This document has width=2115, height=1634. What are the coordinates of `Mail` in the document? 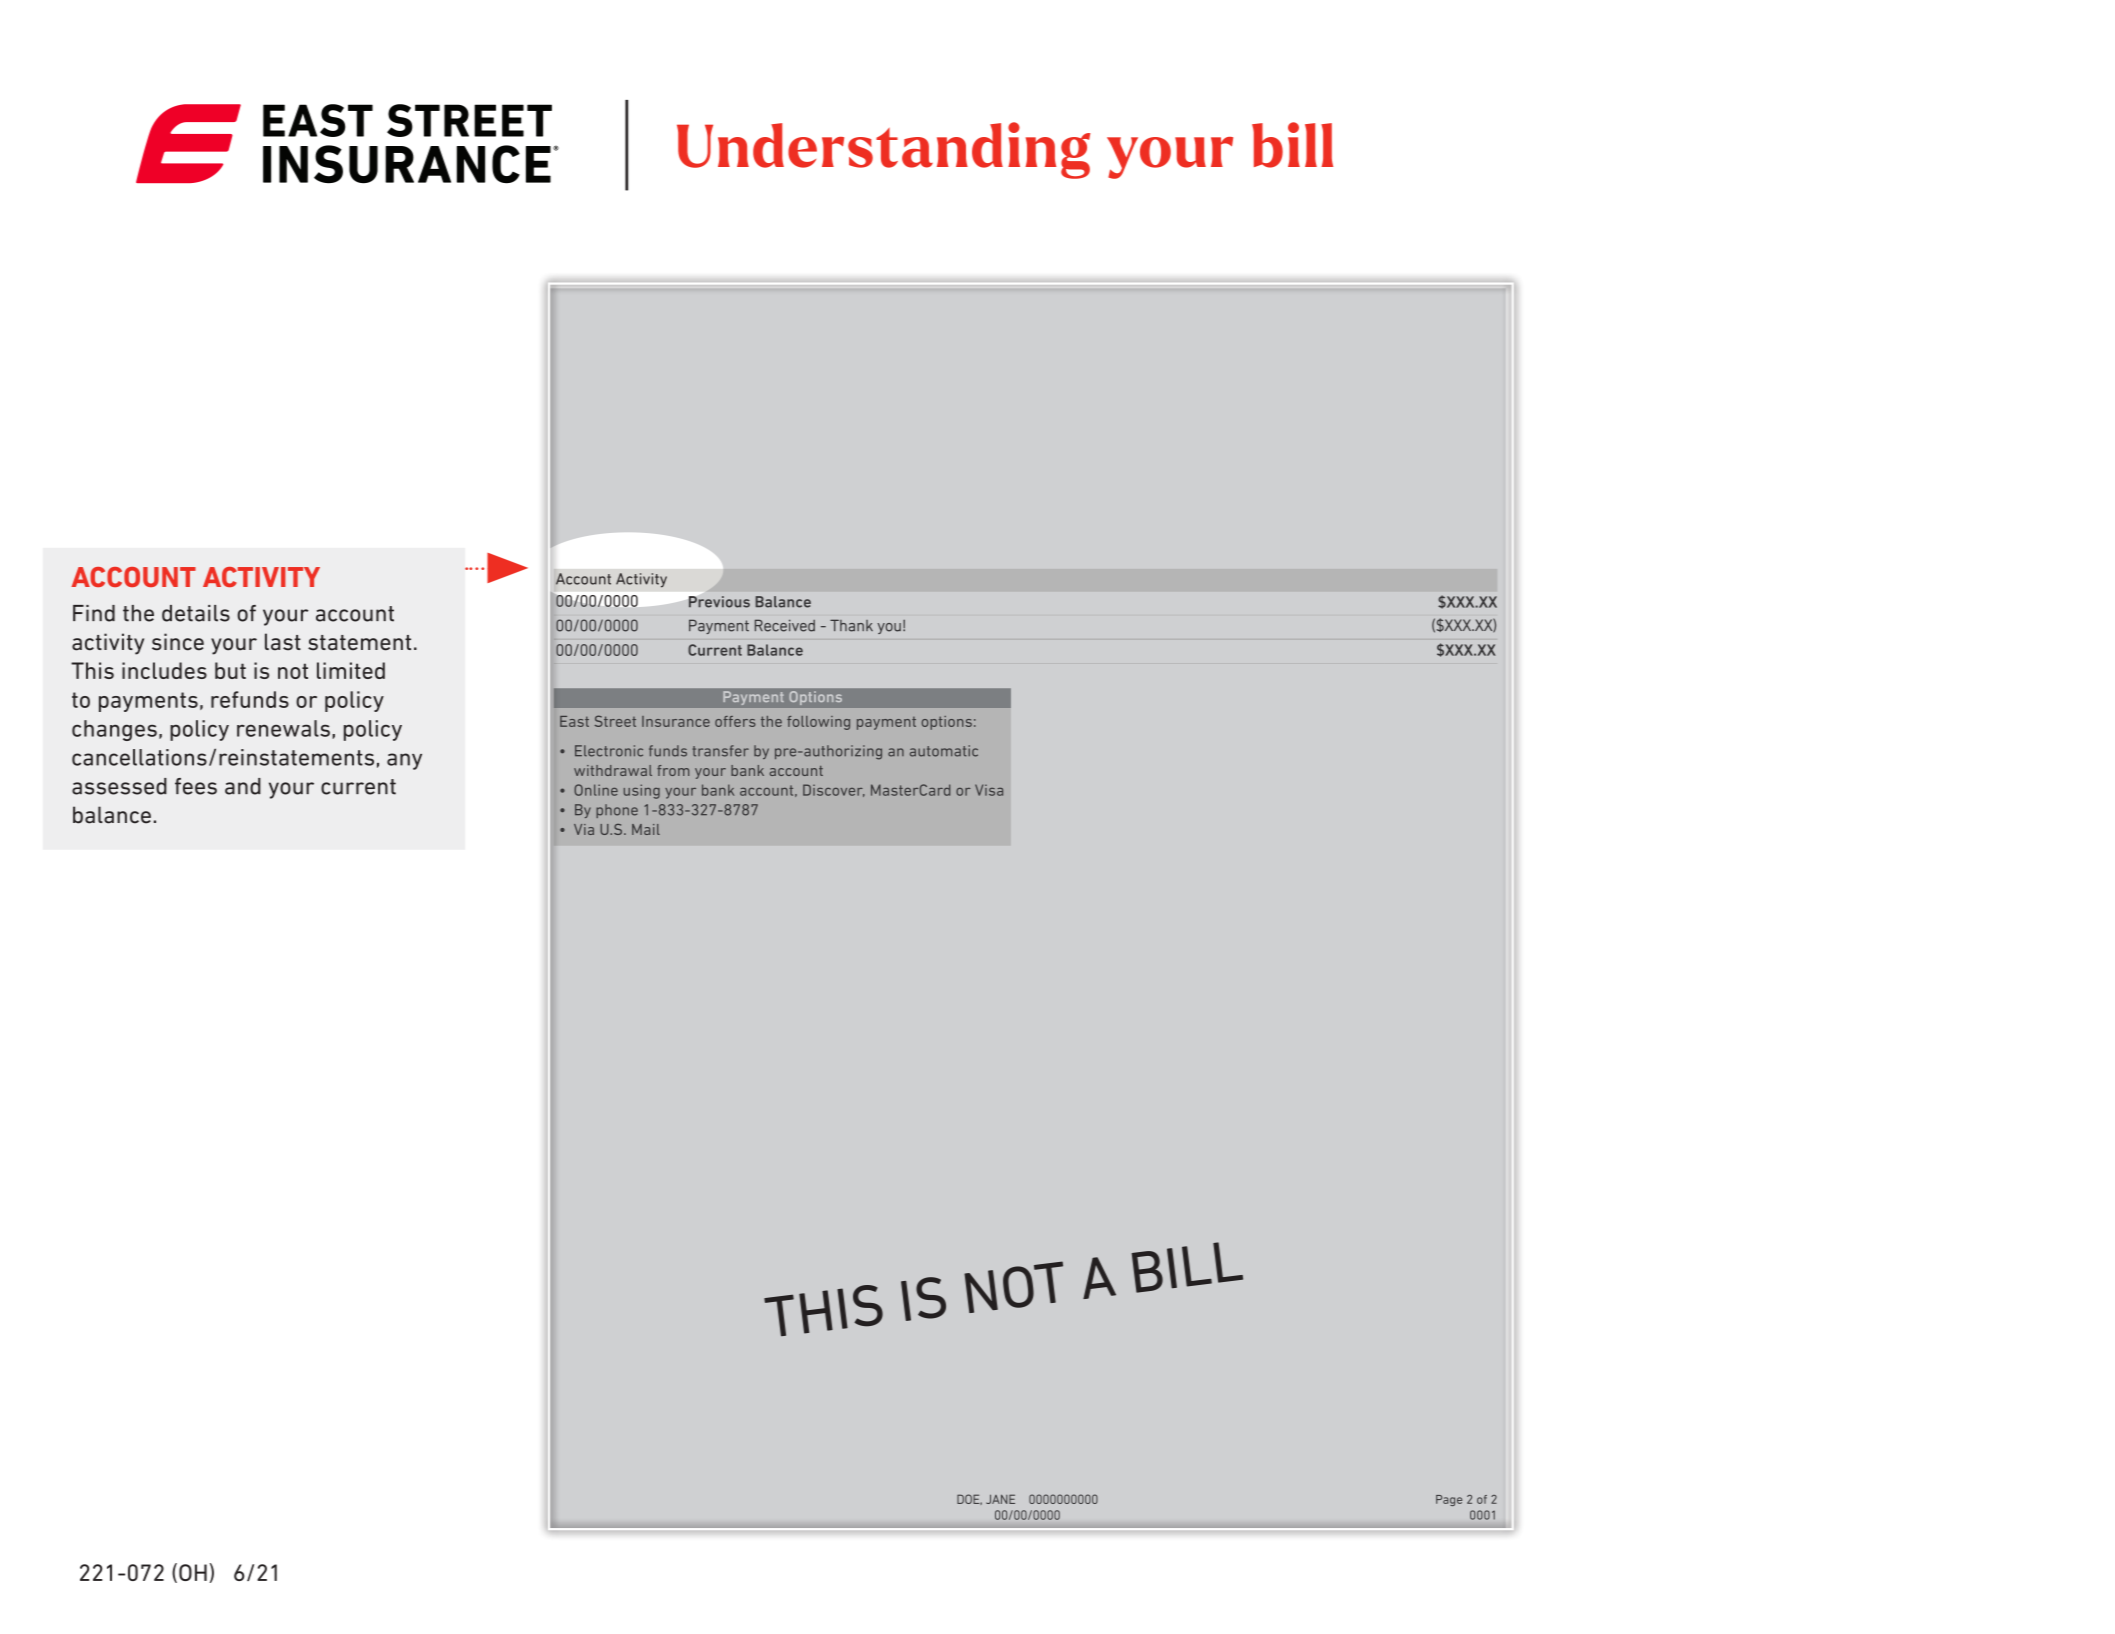 It's located at (646, 829).
